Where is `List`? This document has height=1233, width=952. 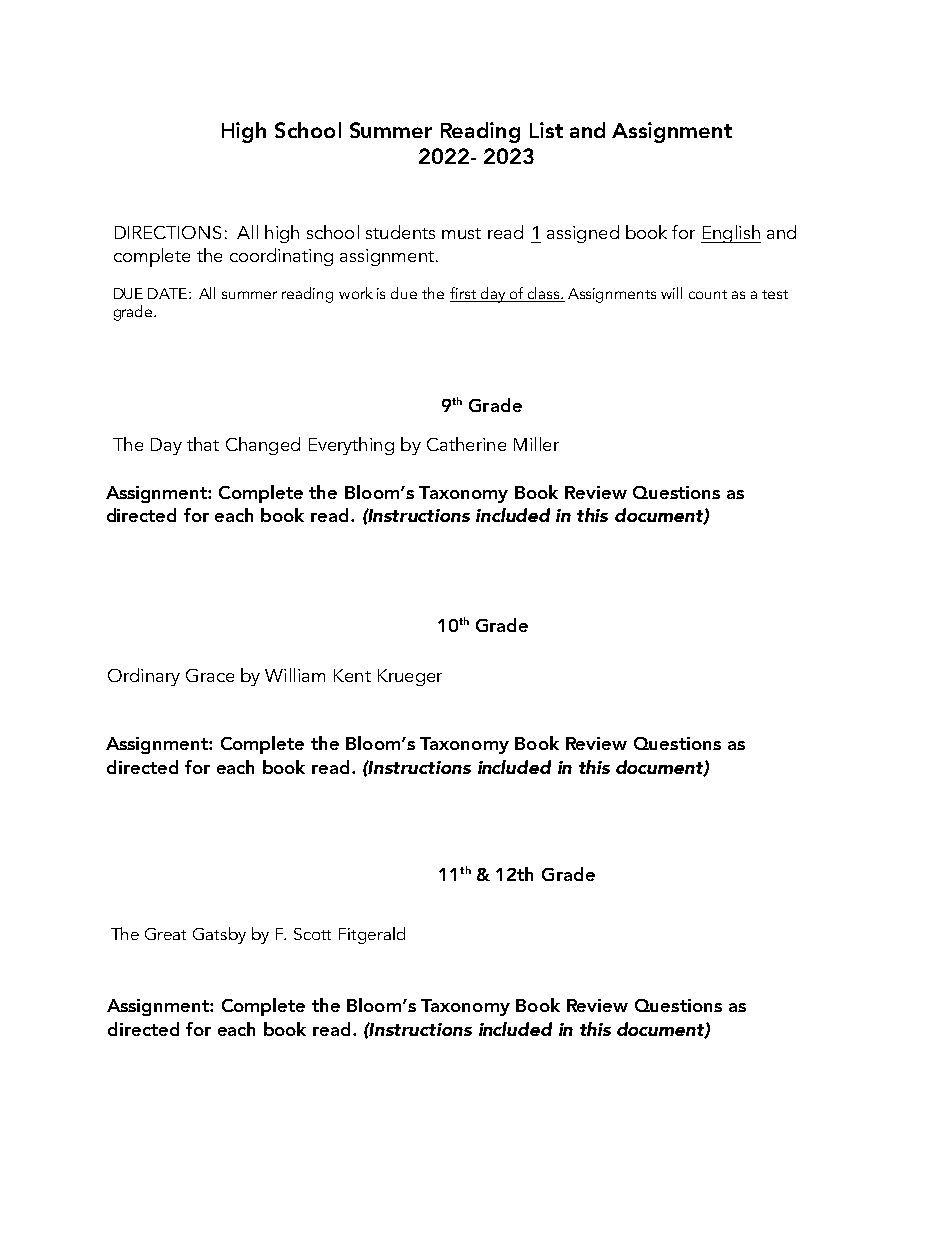 List is located at coordinates (546, 130).
